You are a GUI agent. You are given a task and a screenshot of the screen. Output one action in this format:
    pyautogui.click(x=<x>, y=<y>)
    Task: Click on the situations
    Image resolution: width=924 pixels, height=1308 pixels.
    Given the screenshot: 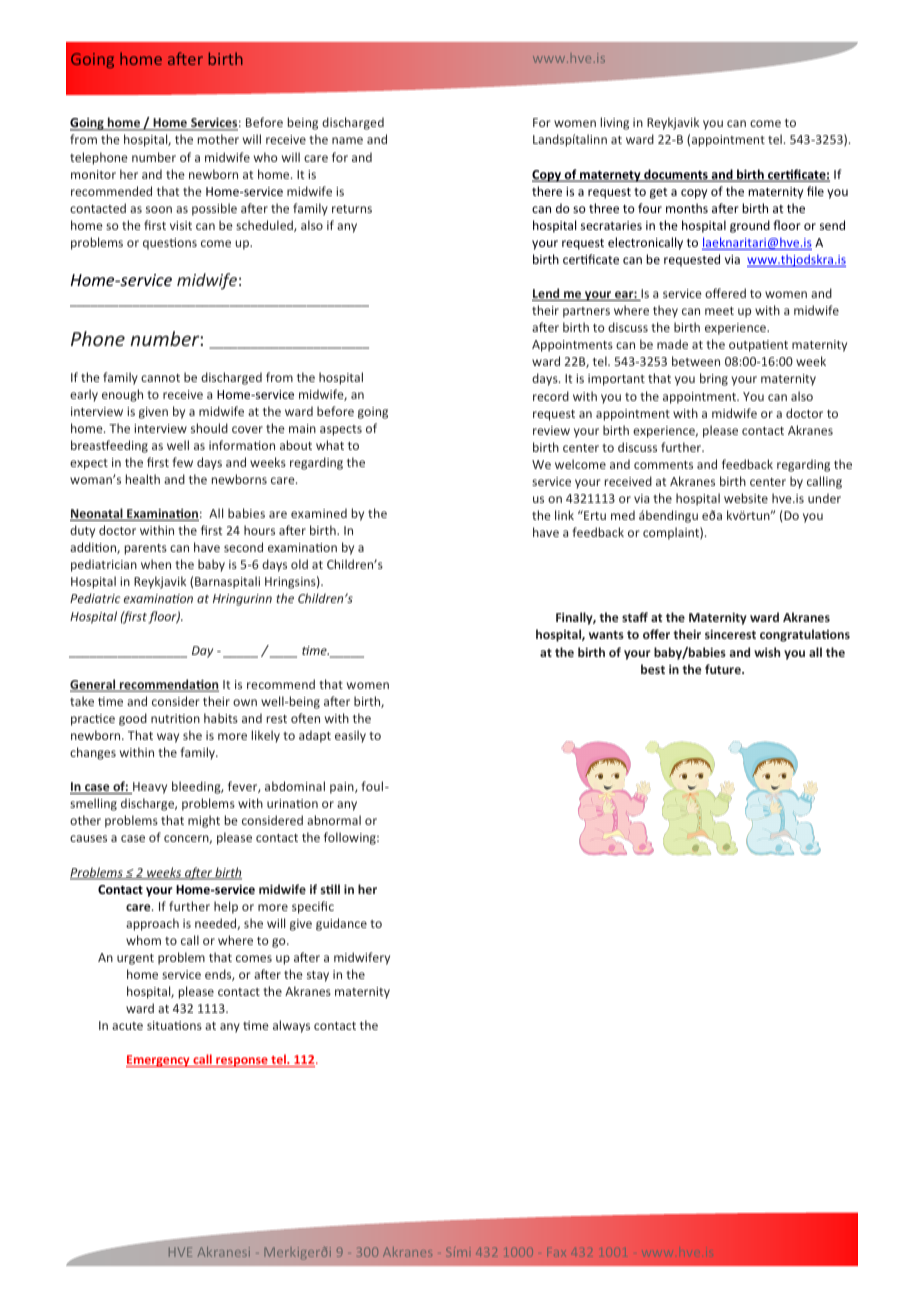 What is the action you would take?
    pyautogui.click(x=174, y=1025)
